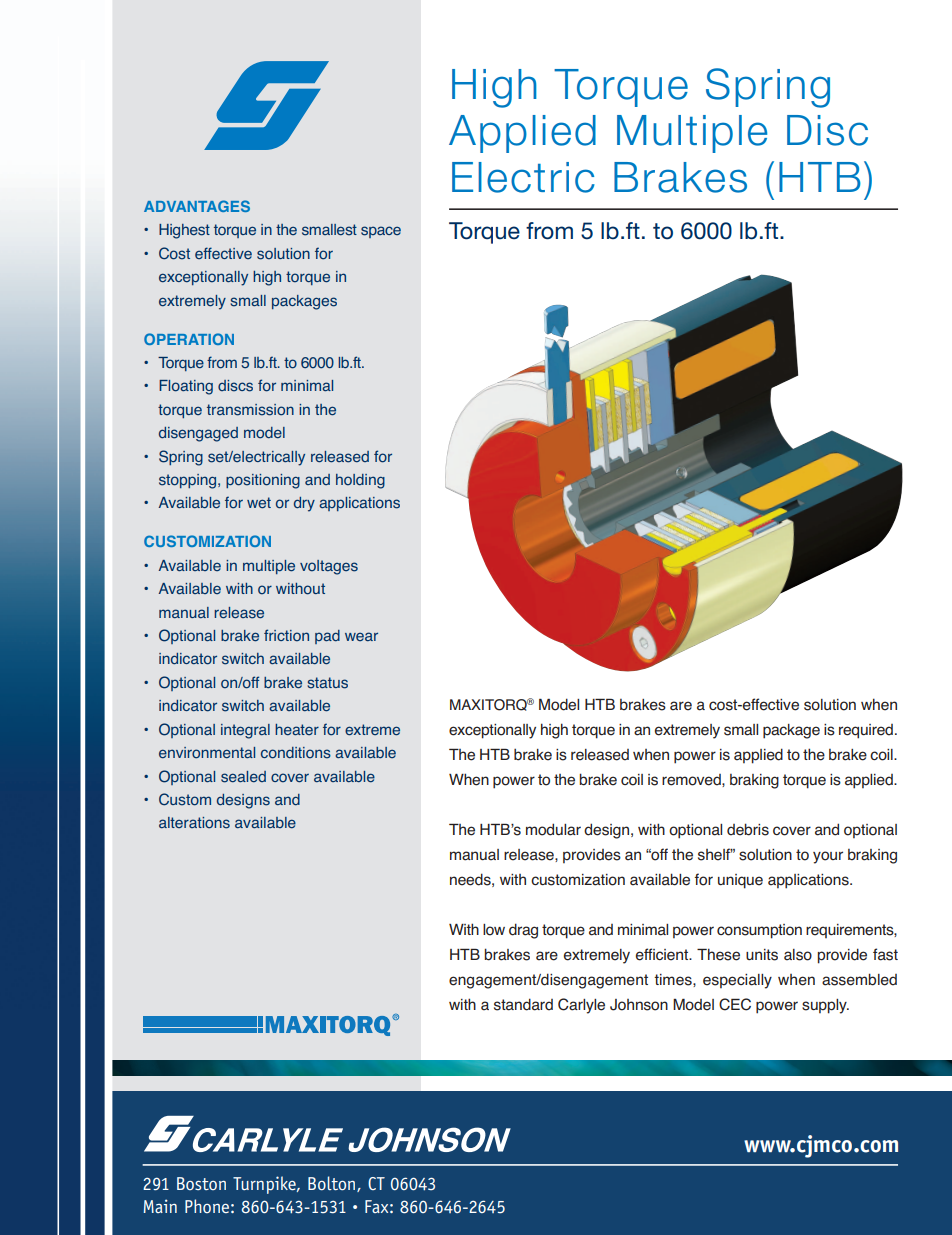  What do you see at coordinates (381, 232) in the image?
I see `space` at bounding box center [381, 232].
